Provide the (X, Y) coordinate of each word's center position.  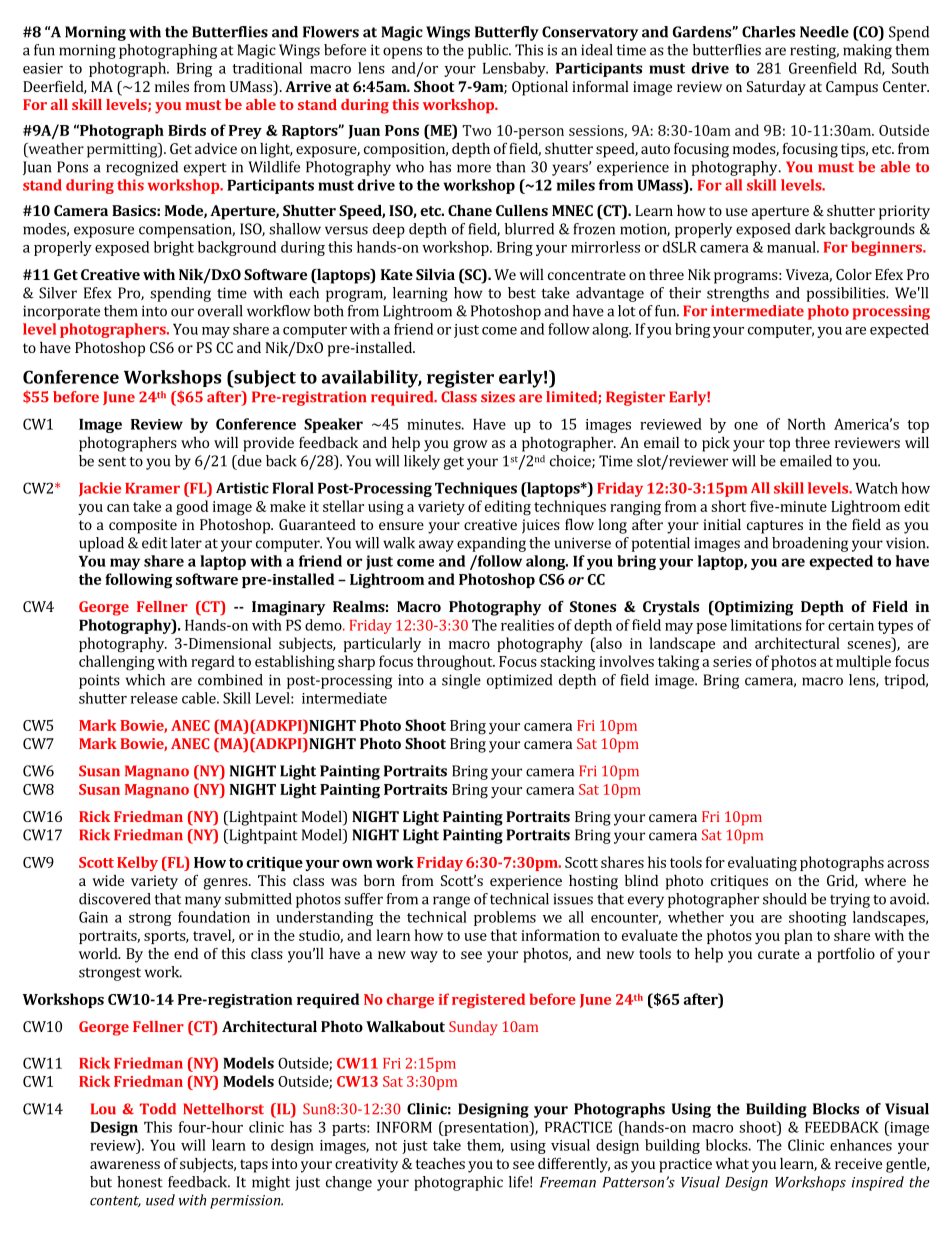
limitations (766, 625)
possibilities (847, 294)
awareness (125, 1165)
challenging (117, 663)
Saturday (776, 88)
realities (527, 625)
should (785, 899)
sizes (498, 397)
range (451, 902)
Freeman (568, 1182)
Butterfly (507, 33)
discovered (115, 899)
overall (220, 311)
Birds (187, 130)
